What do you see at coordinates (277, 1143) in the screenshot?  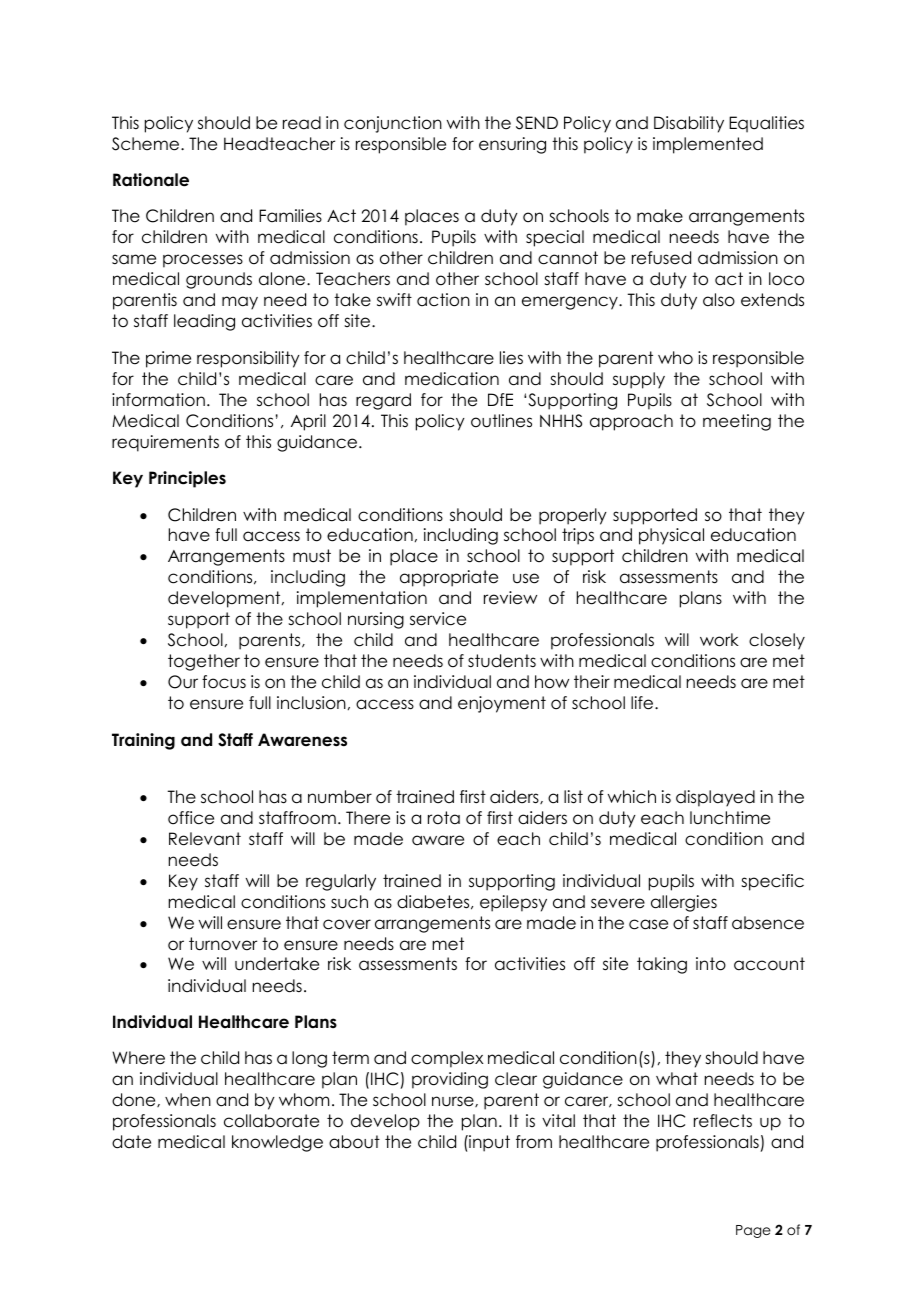 I see `knowledge` at bounding box center [277, 1143].
